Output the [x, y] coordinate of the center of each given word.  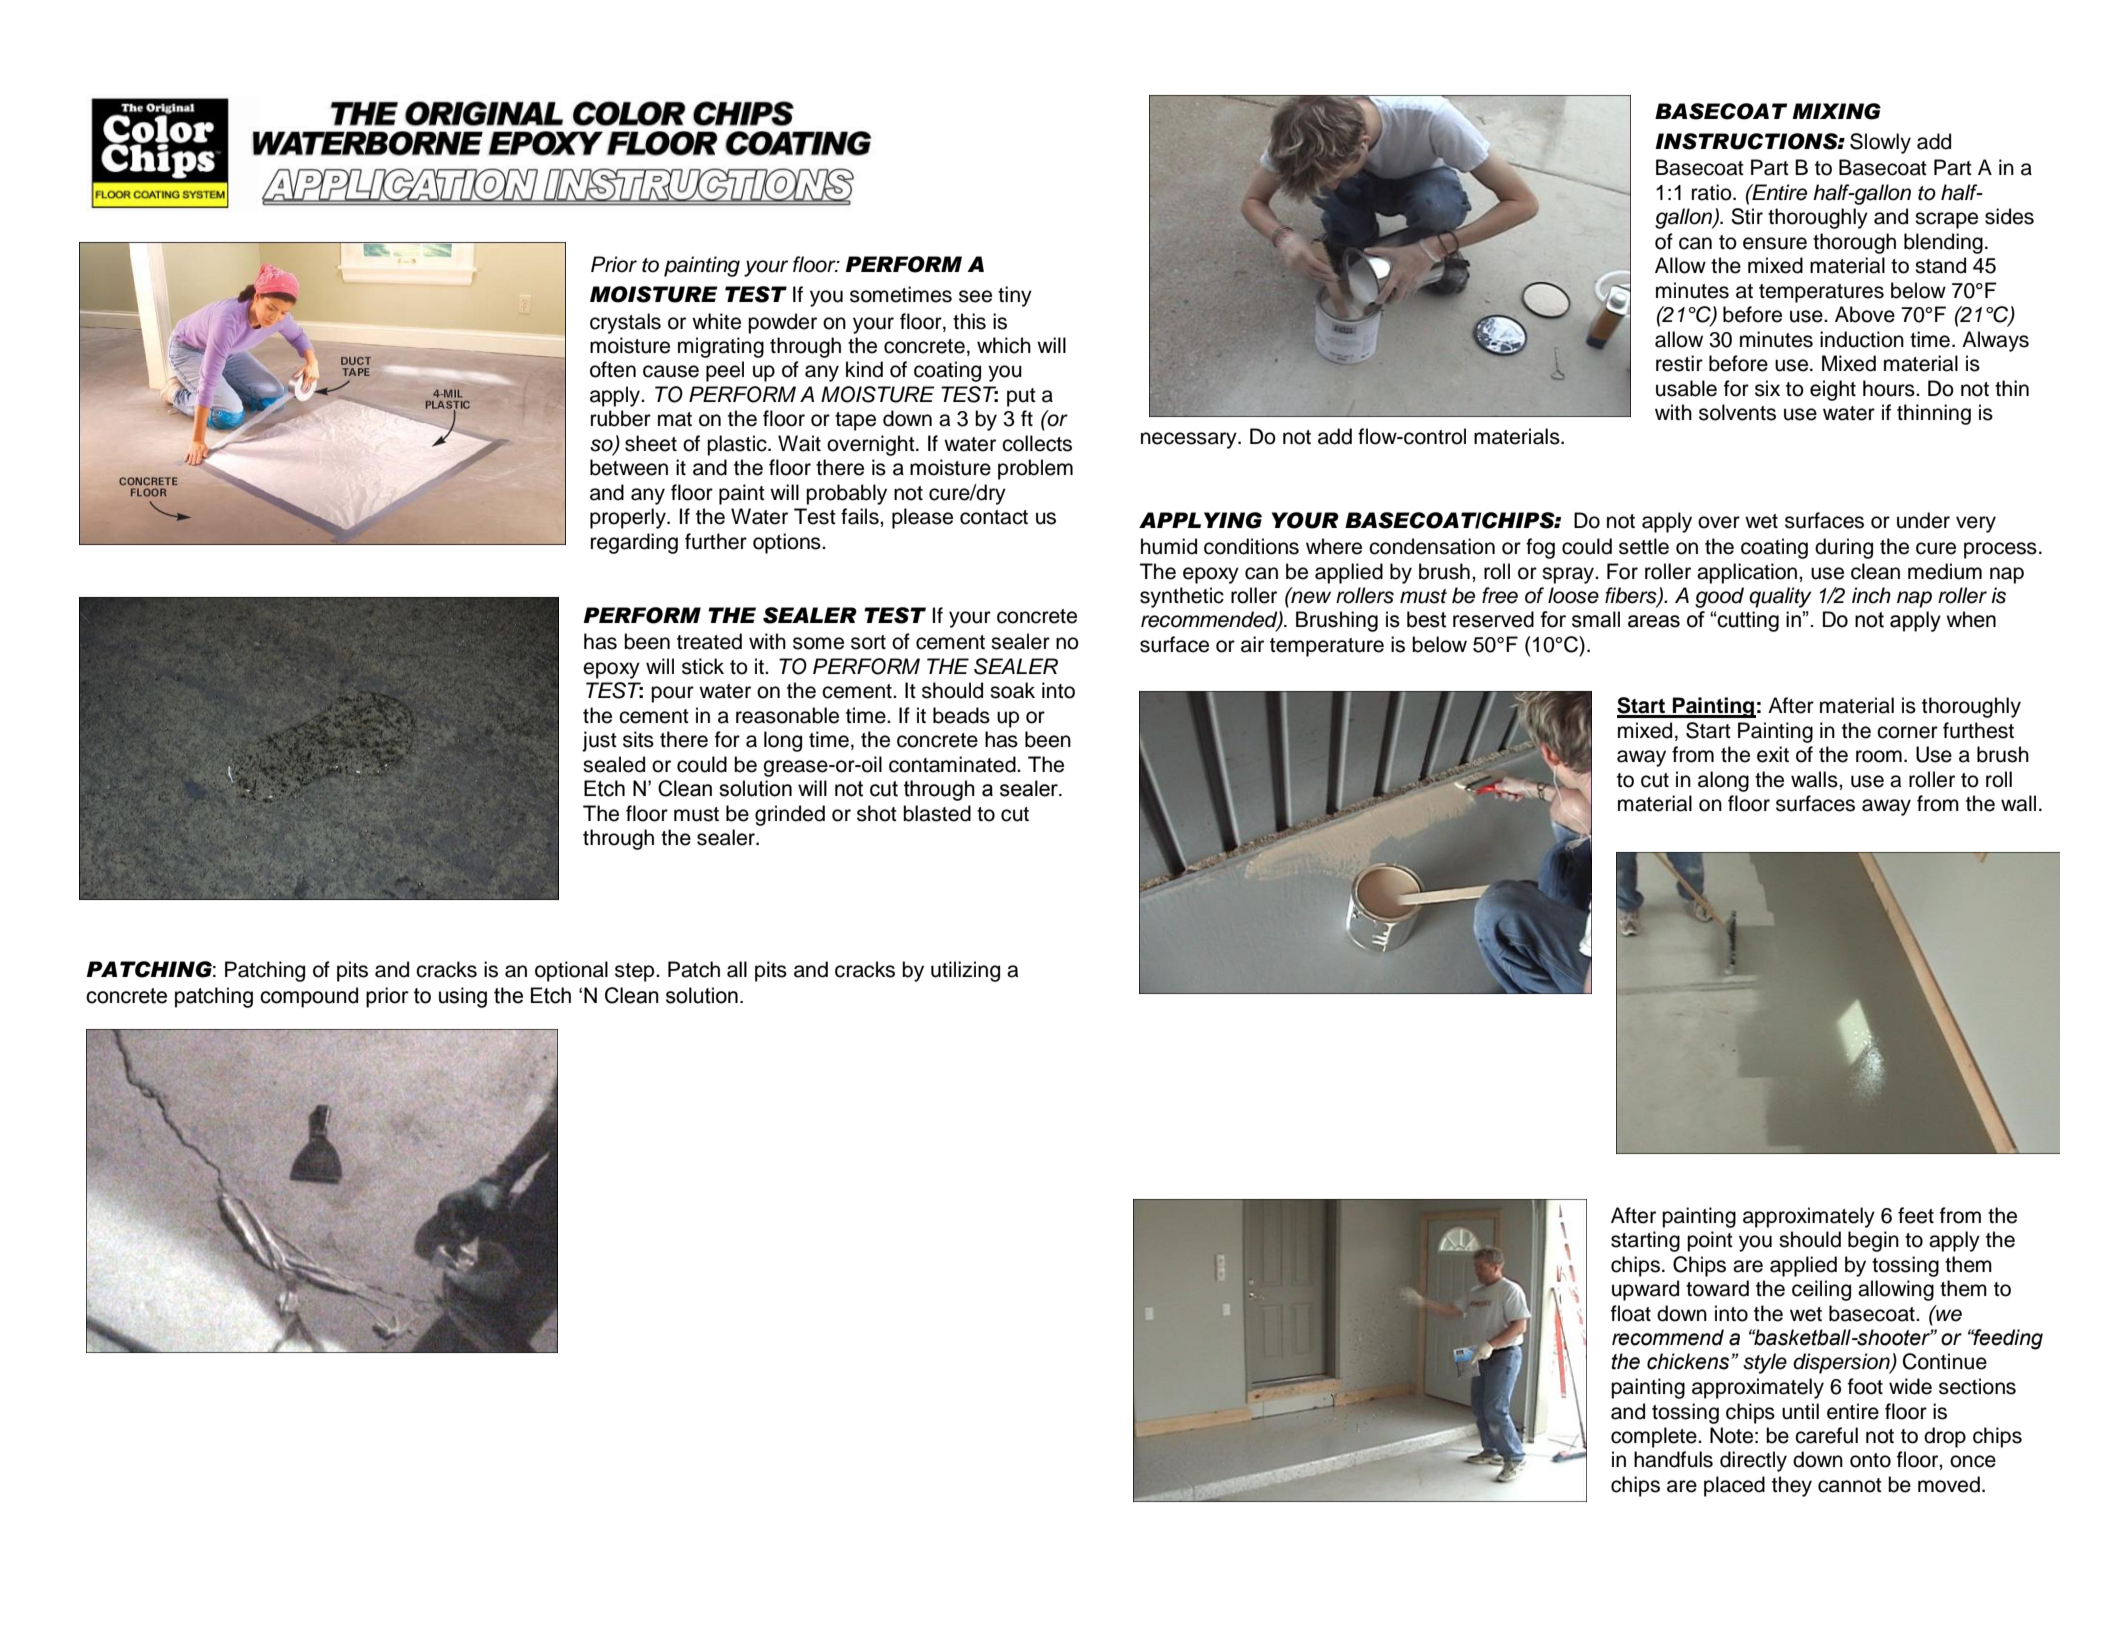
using [463, 997]
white [716, 321]
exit [1773, 754]
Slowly [1880, 143]
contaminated [953, 764]
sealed [614, 764]
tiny [1015, 296]
